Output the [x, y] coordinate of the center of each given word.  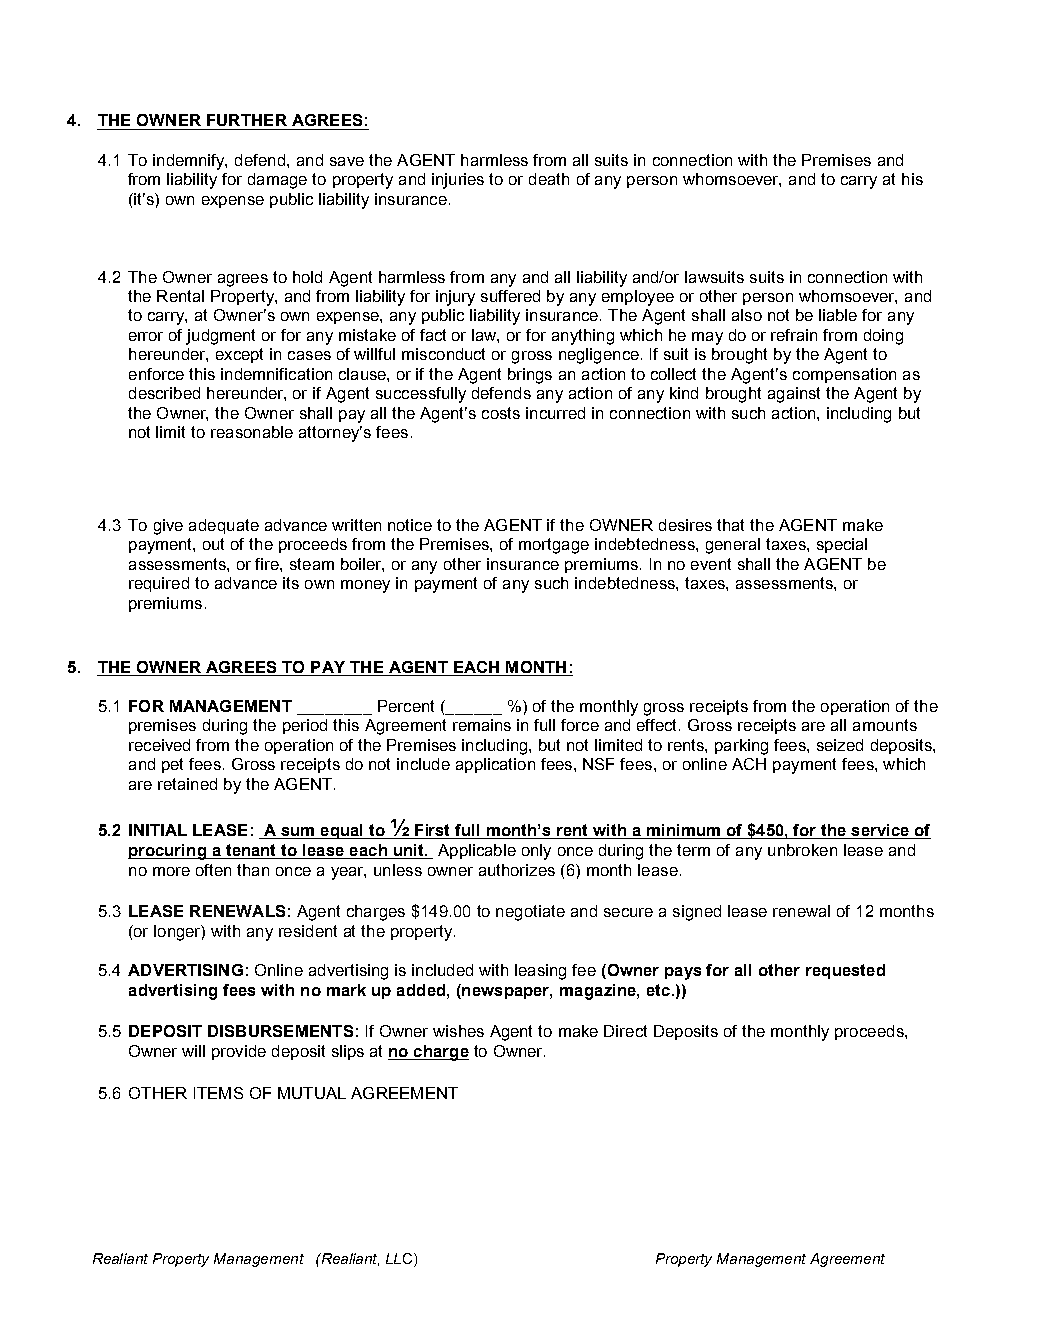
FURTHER [247, 120]
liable [838, 315]
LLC [400, 1260]
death [549, 179]
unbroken [802, 850]
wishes [458, 1031]
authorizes [517, 870]
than [253, 870]
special [842, 545]
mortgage [554, 546]
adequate [224, 526]
